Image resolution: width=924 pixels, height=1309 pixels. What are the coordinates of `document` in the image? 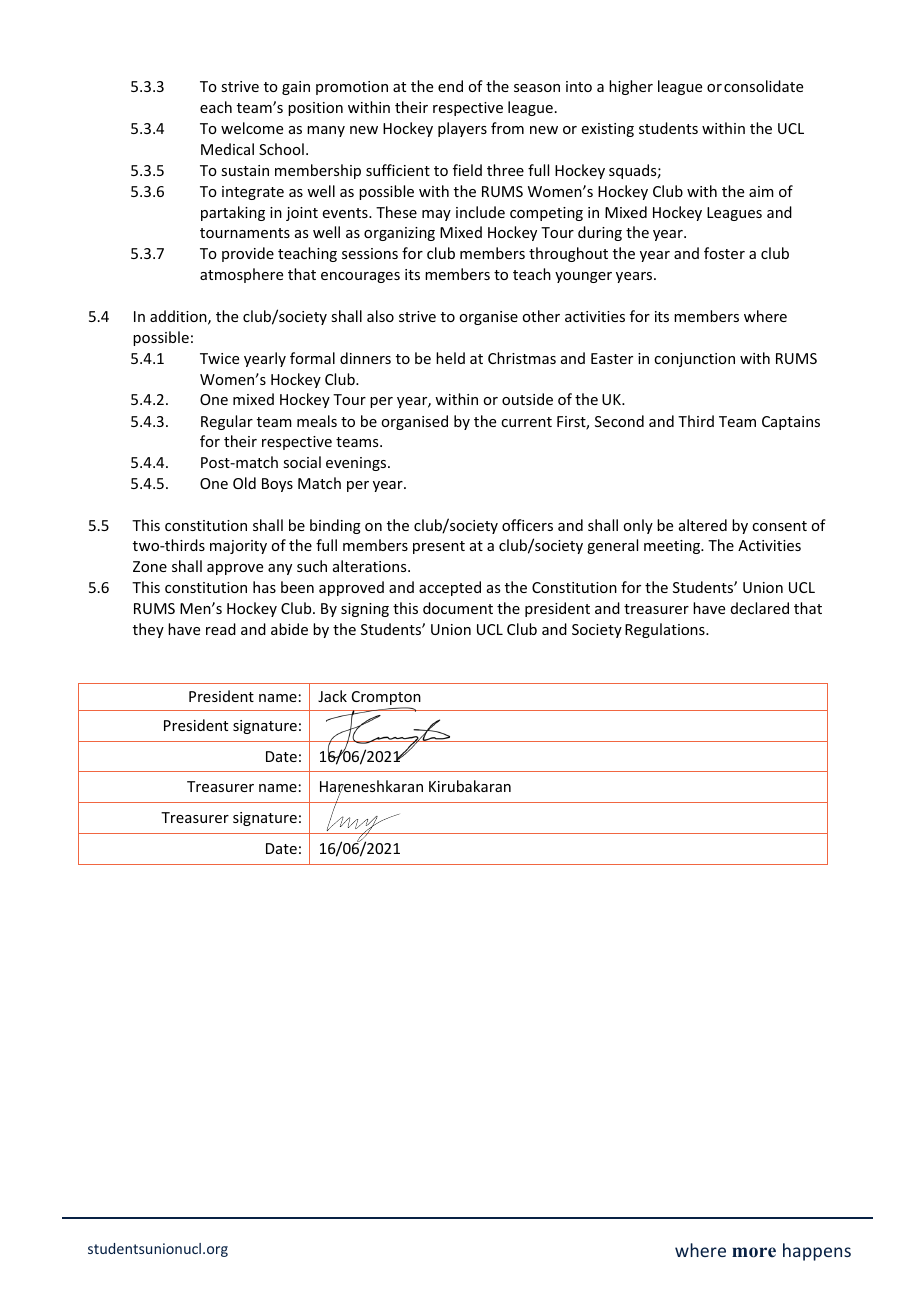 It's located at (458, 608).
